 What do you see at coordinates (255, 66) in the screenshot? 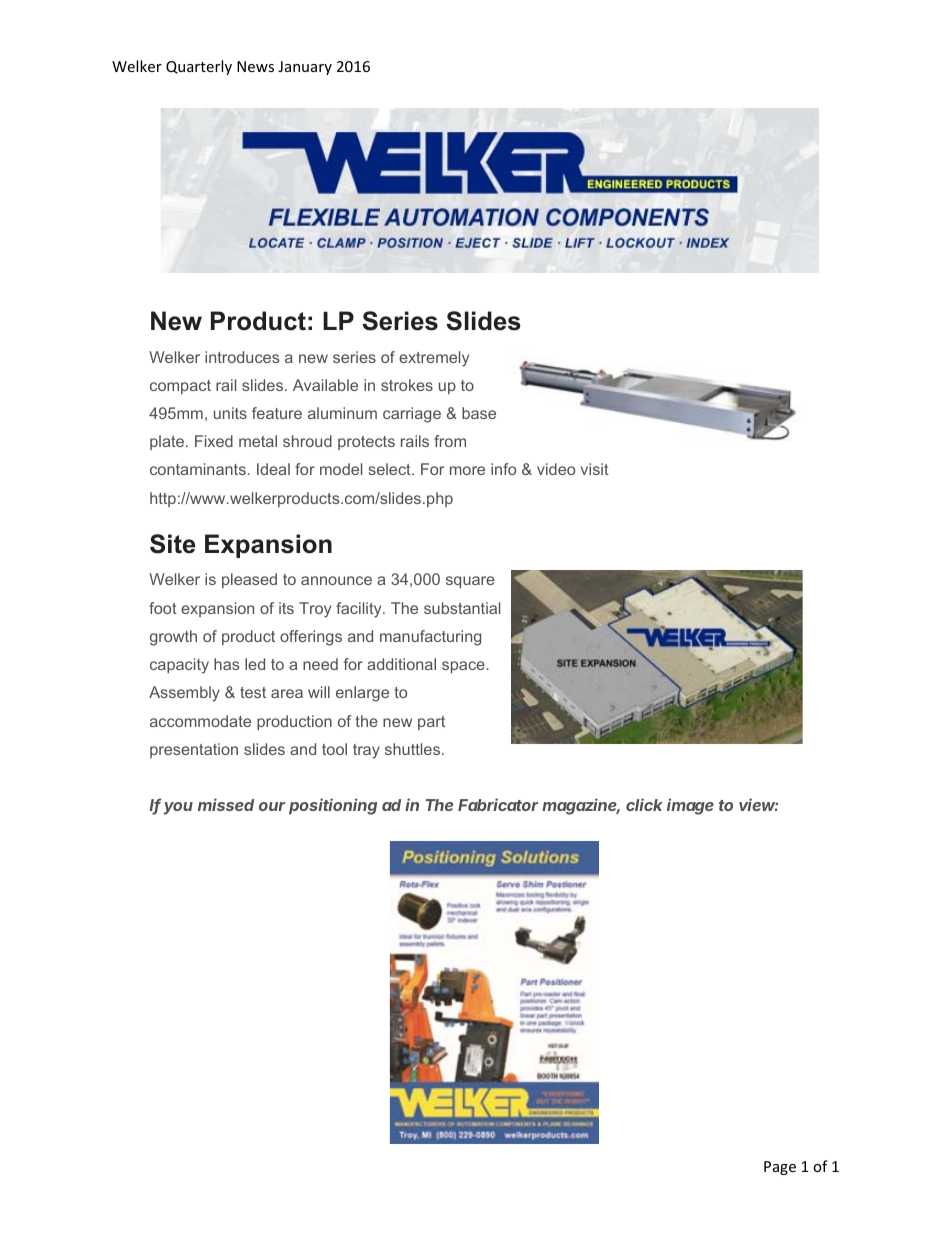
I see `News` at bounding box center [255, 66].
